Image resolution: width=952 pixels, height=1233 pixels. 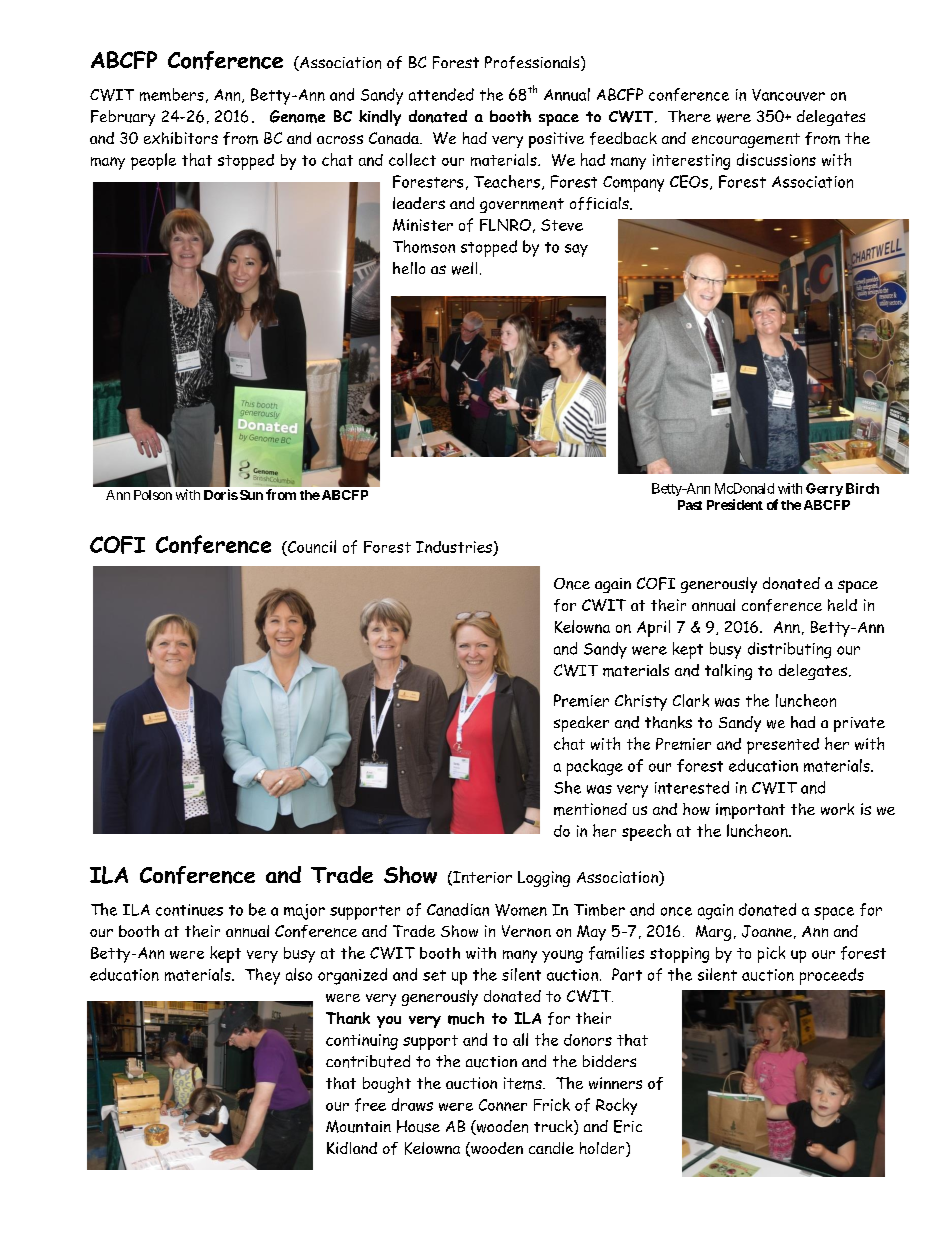 I want to click on Doris, so click(x=221, y=494).
